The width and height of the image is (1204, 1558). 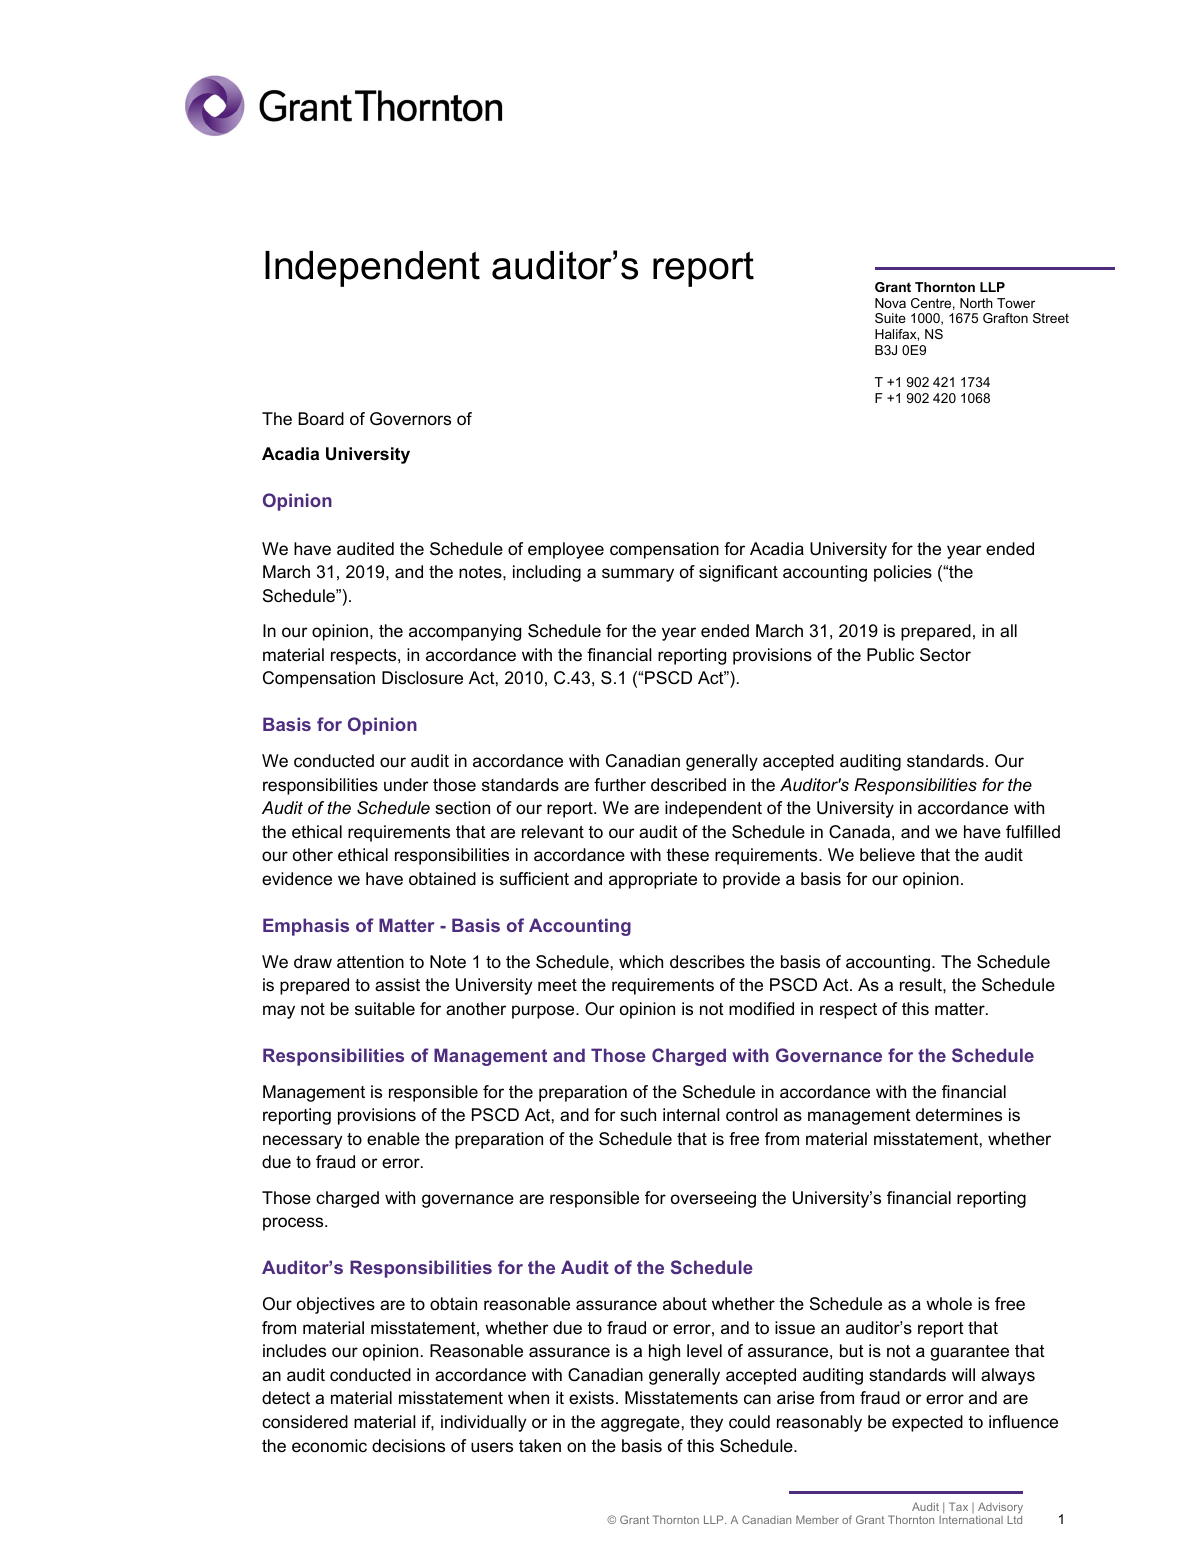 I want to click on enable, so click(x=393, y=1138).
